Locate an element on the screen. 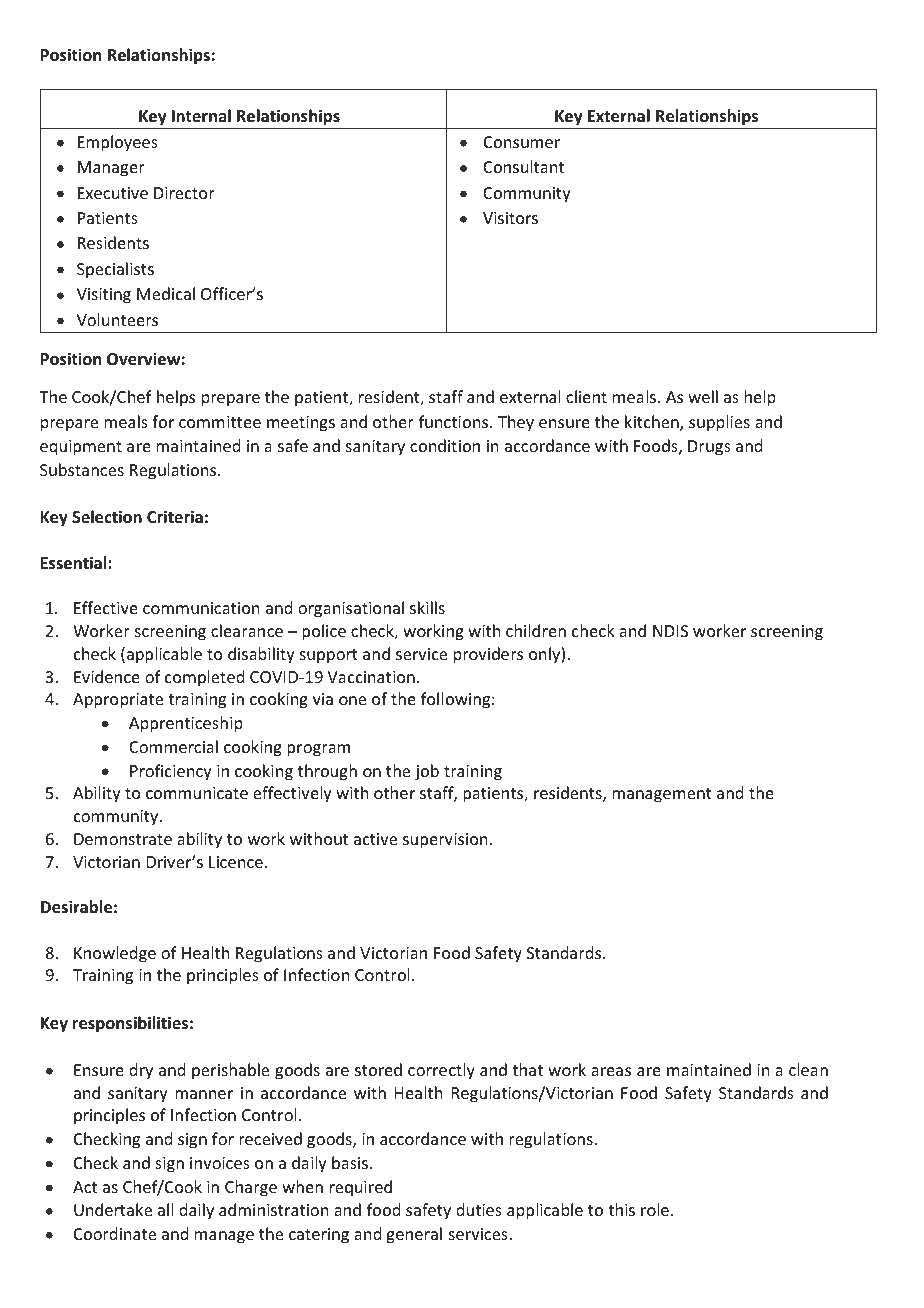  all is located at coordinates (165, 1209).
